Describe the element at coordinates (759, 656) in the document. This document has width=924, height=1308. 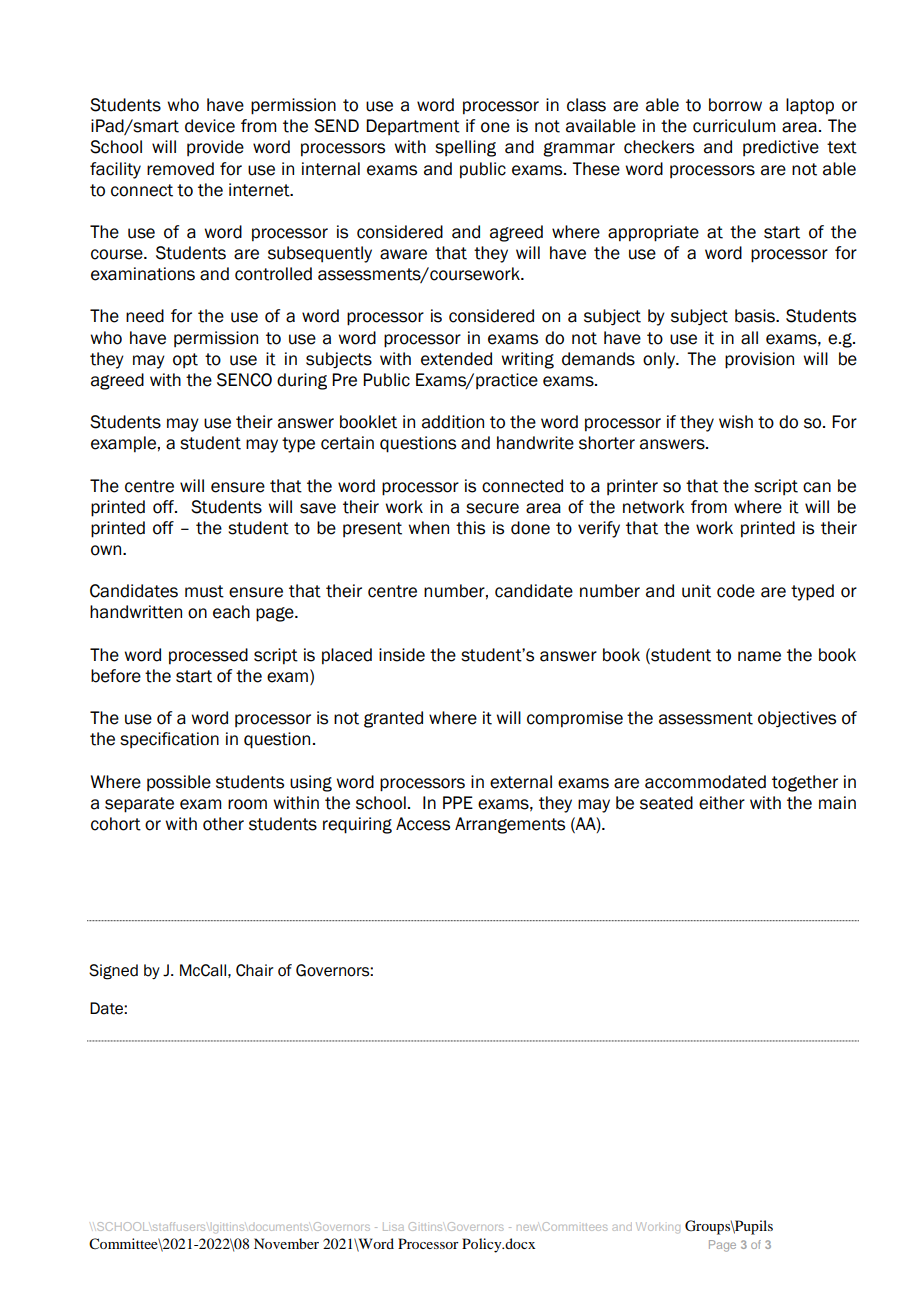
I see `name` at that location.
